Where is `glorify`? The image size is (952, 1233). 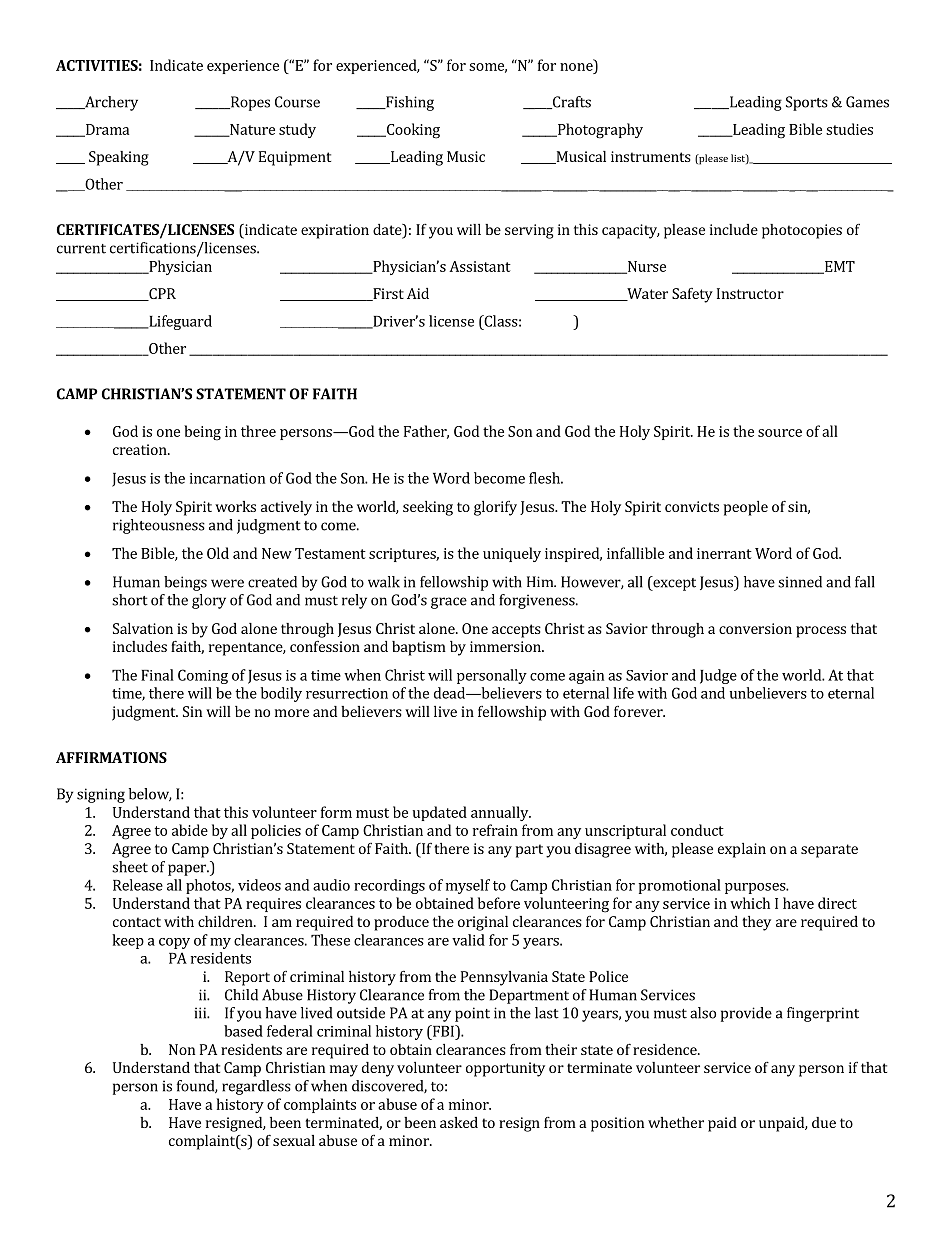 glorify is located at coordinates (495, 508).
